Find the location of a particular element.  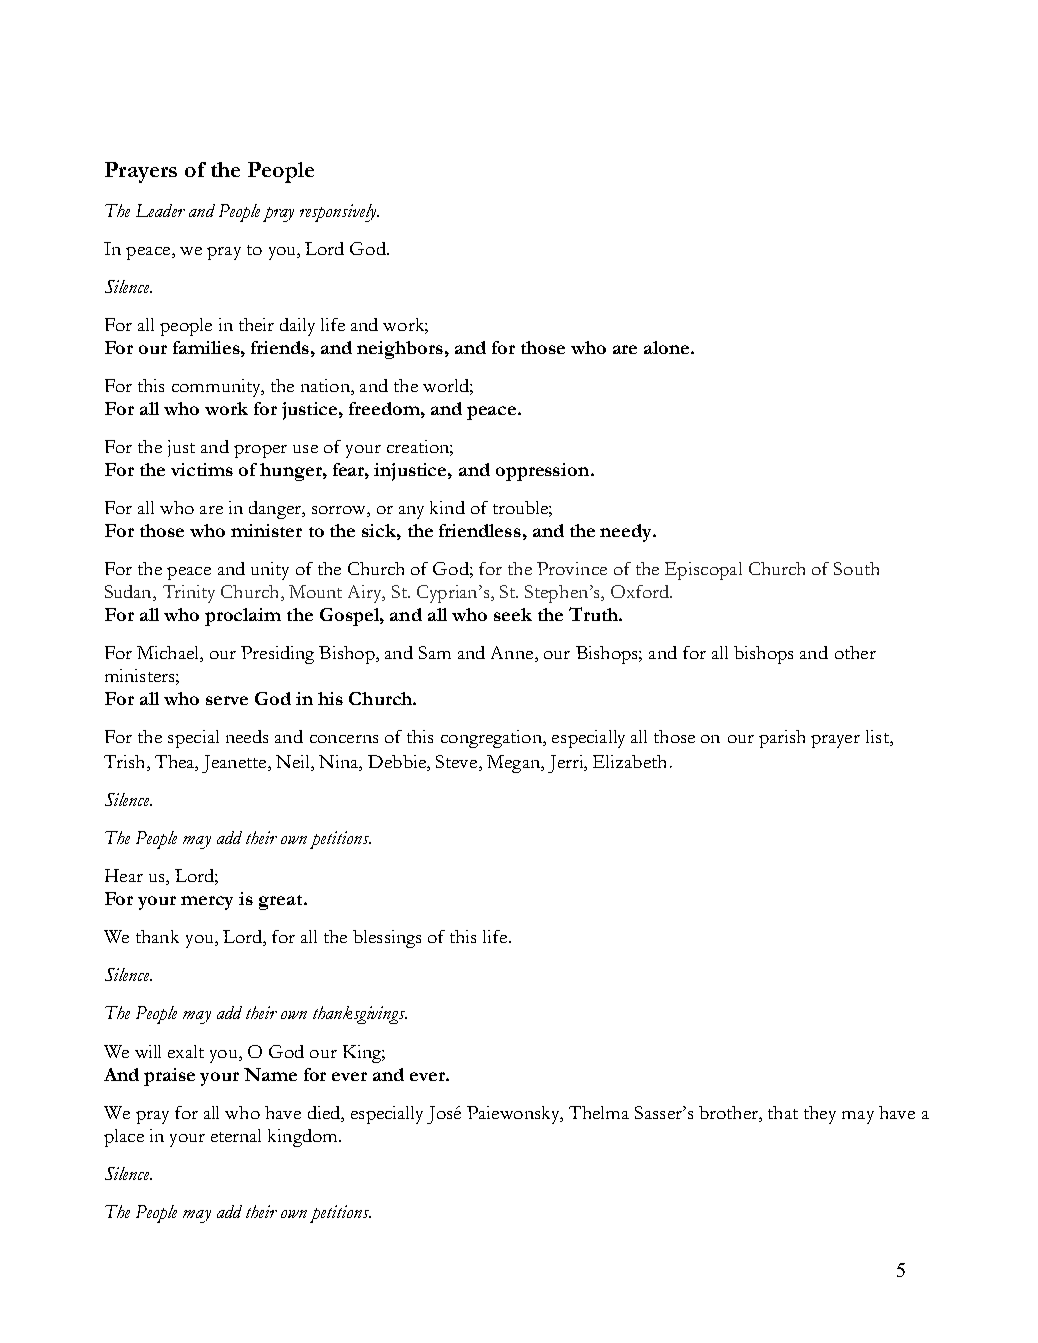

Anne is located at coordinates (513, 654).
